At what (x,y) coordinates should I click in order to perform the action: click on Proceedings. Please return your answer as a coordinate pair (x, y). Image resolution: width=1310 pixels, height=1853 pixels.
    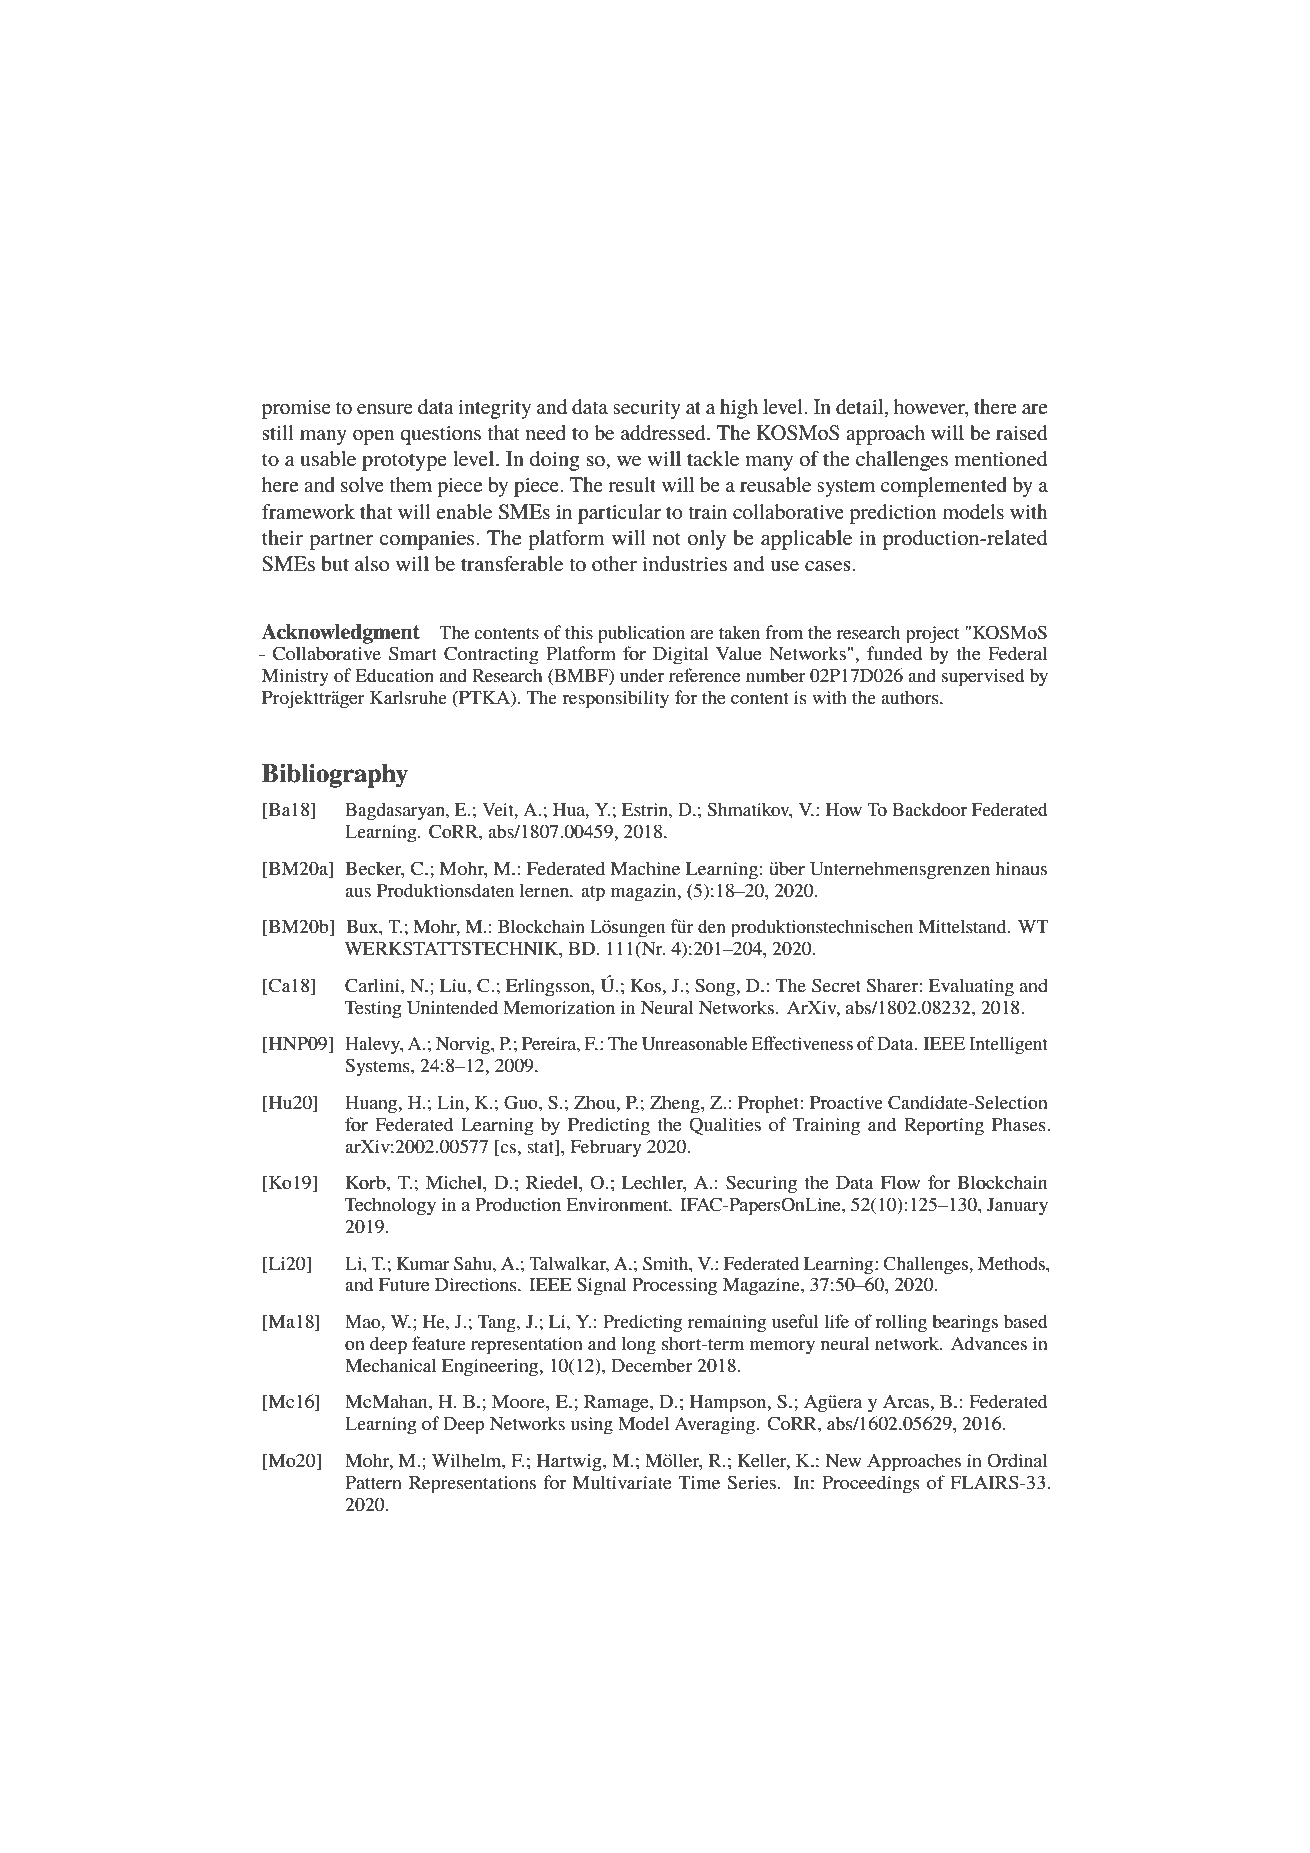
    Looking at the image, I should click on (871, 1484).
